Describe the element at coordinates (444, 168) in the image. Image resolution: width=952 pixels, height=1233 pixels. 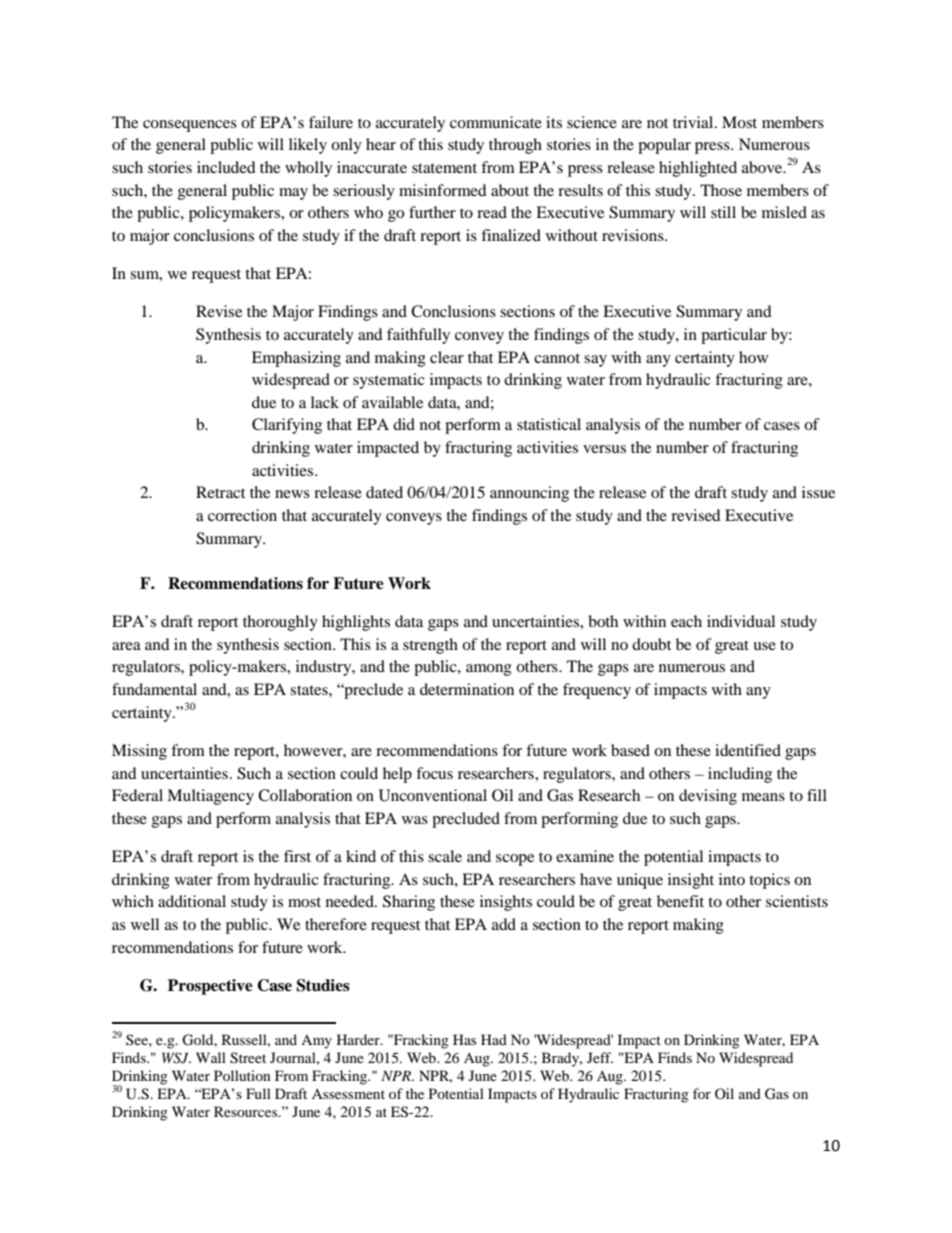
I see `statement` at that location.
